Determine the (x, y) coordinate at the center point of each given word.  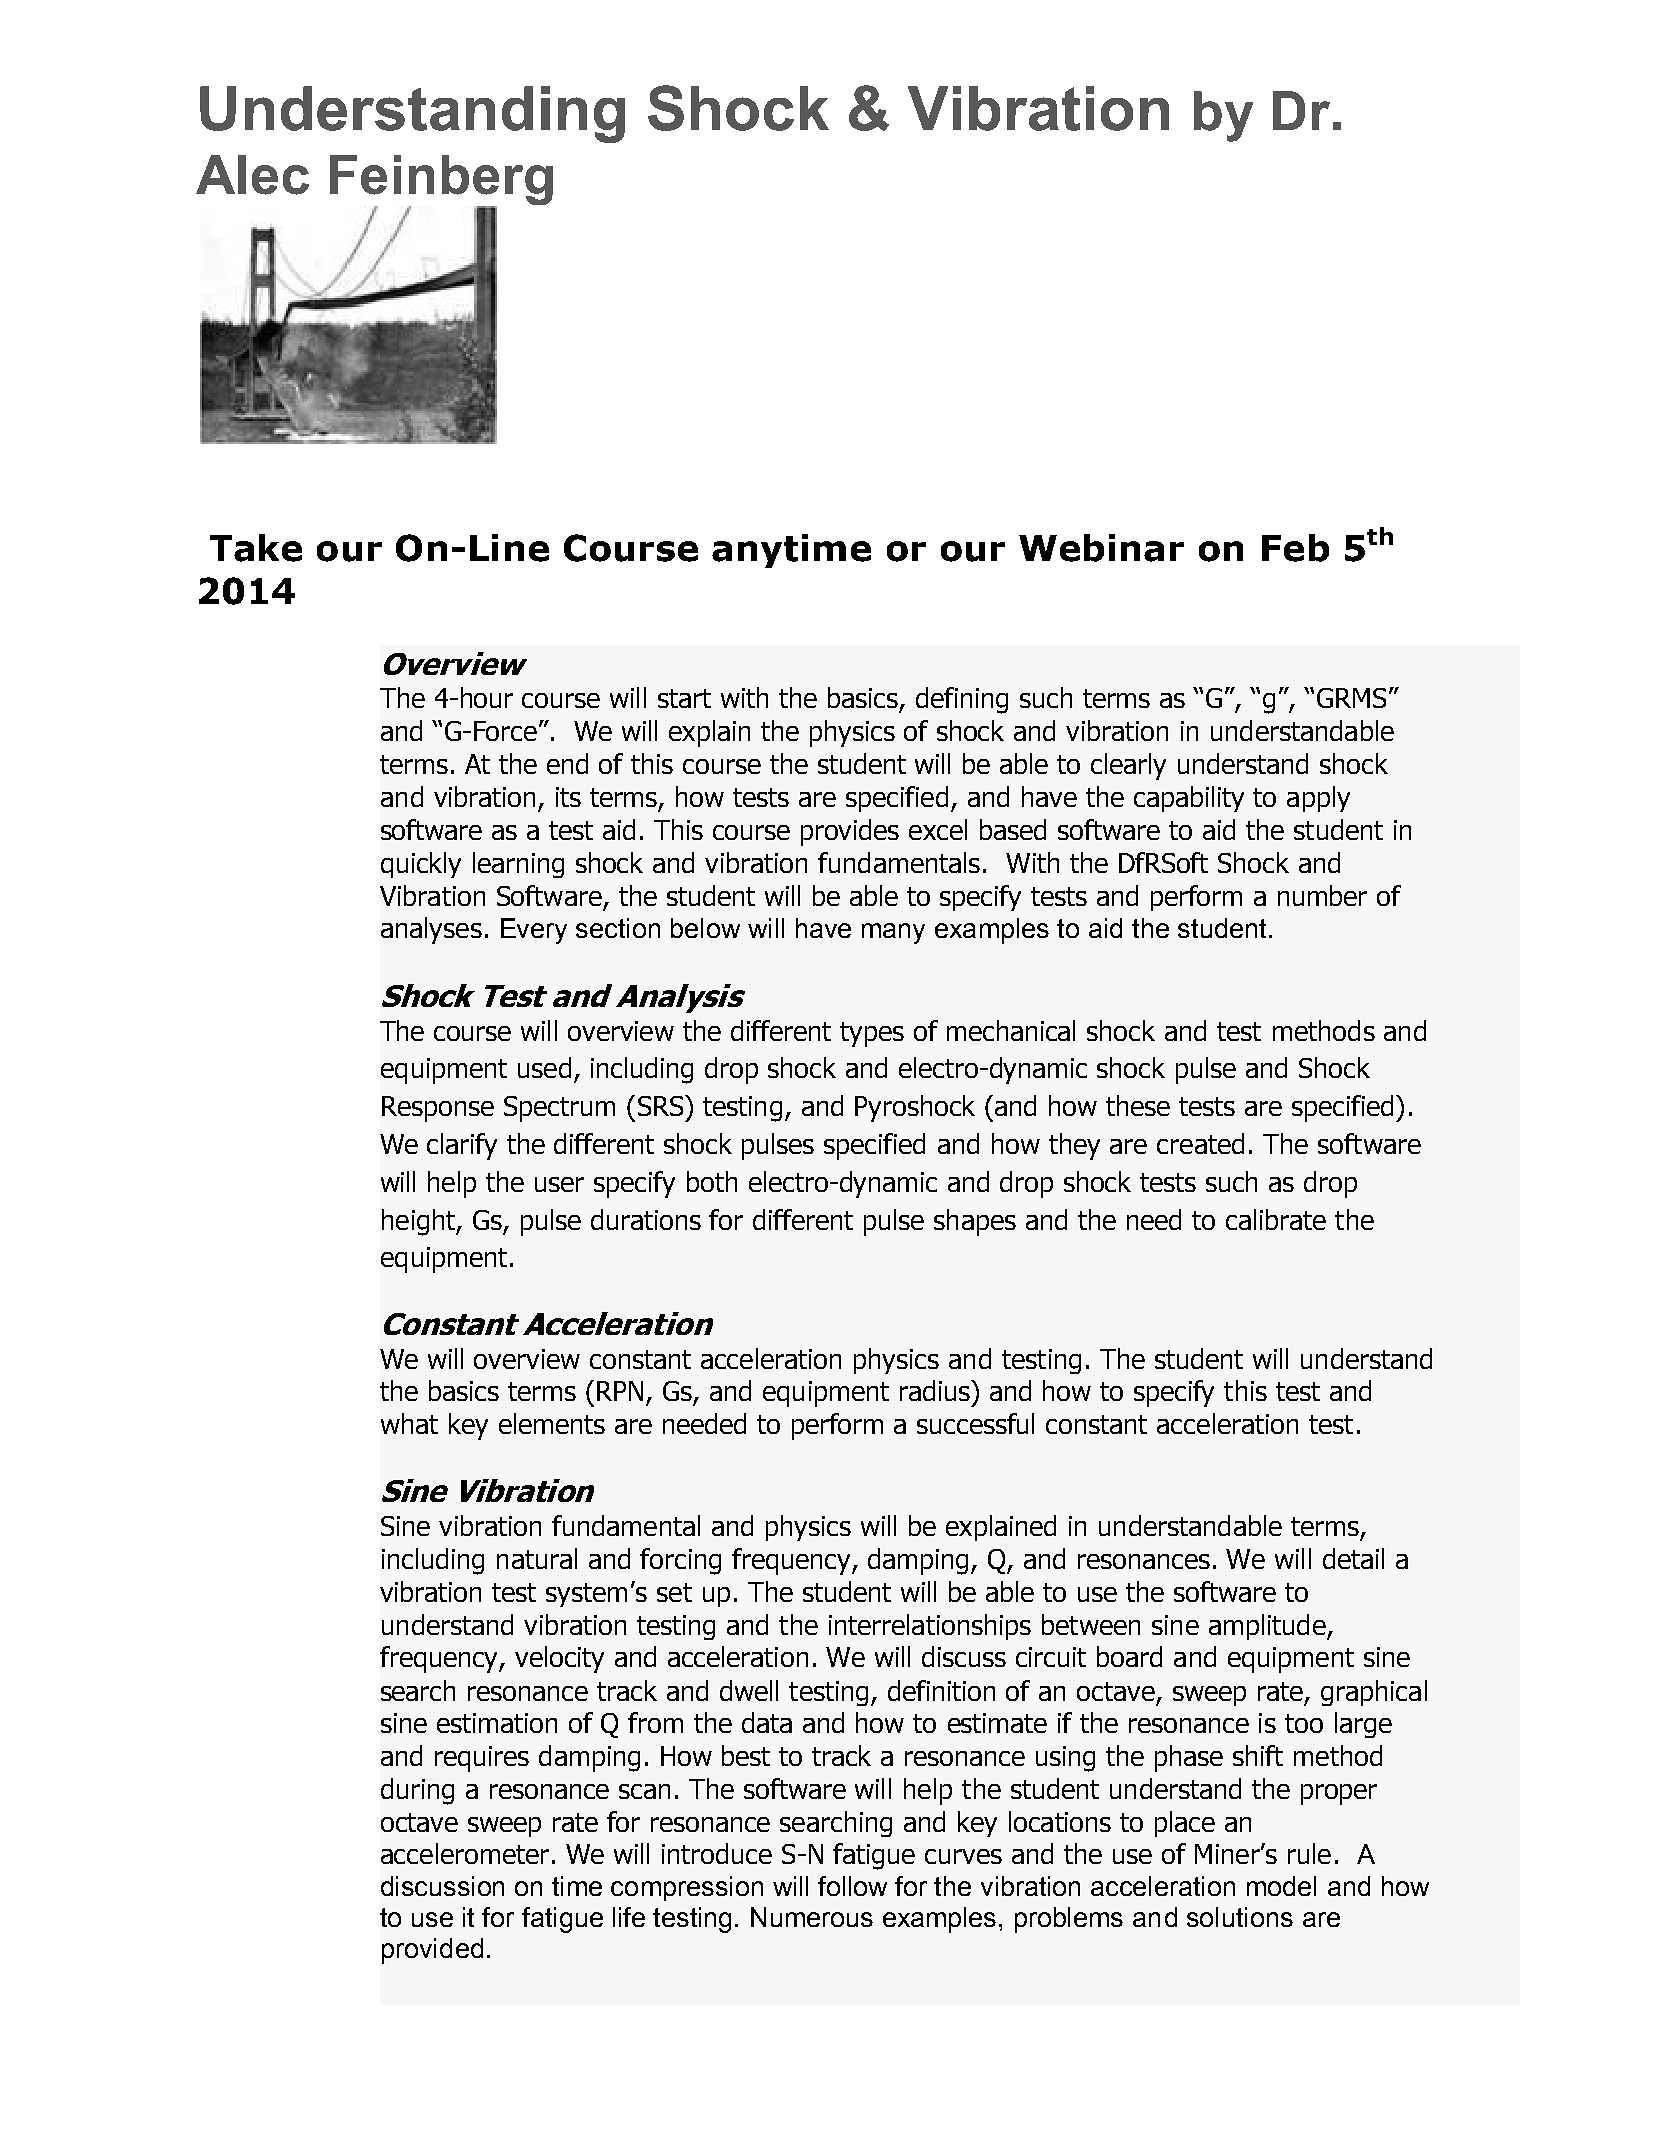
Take (256, 548)
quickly (421, 865)
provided (432, 1951)
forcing (680, 1561)
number (1322, 895)
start (684, 698)
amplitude (1268, 1627)
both (712, 1181)
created (1200, 1143)
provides (850, 832)
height (419, 1222)
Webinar (1101, 548)
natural (537, 1558)
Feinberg (441, 181)
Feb (1295, 548)
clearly (1128, 766)
